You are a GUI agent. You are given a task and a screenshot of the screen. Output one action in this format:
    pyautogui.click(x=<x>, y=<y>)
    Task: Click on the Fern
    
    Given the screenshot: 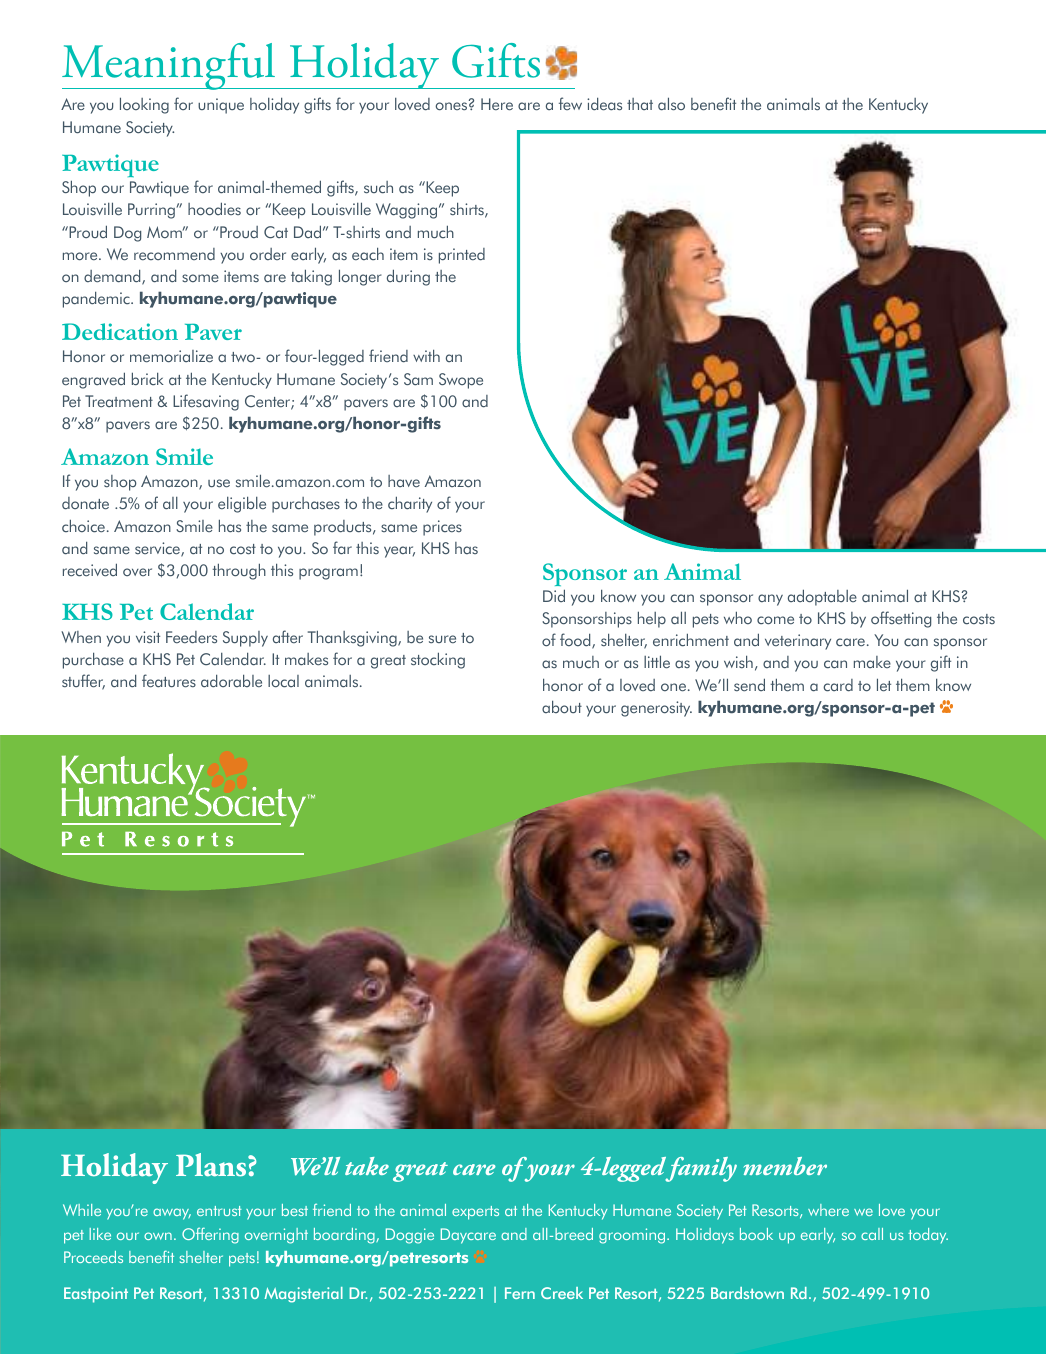 What is the action you would take?
    pyautogui.click(x=520, y=1293)
